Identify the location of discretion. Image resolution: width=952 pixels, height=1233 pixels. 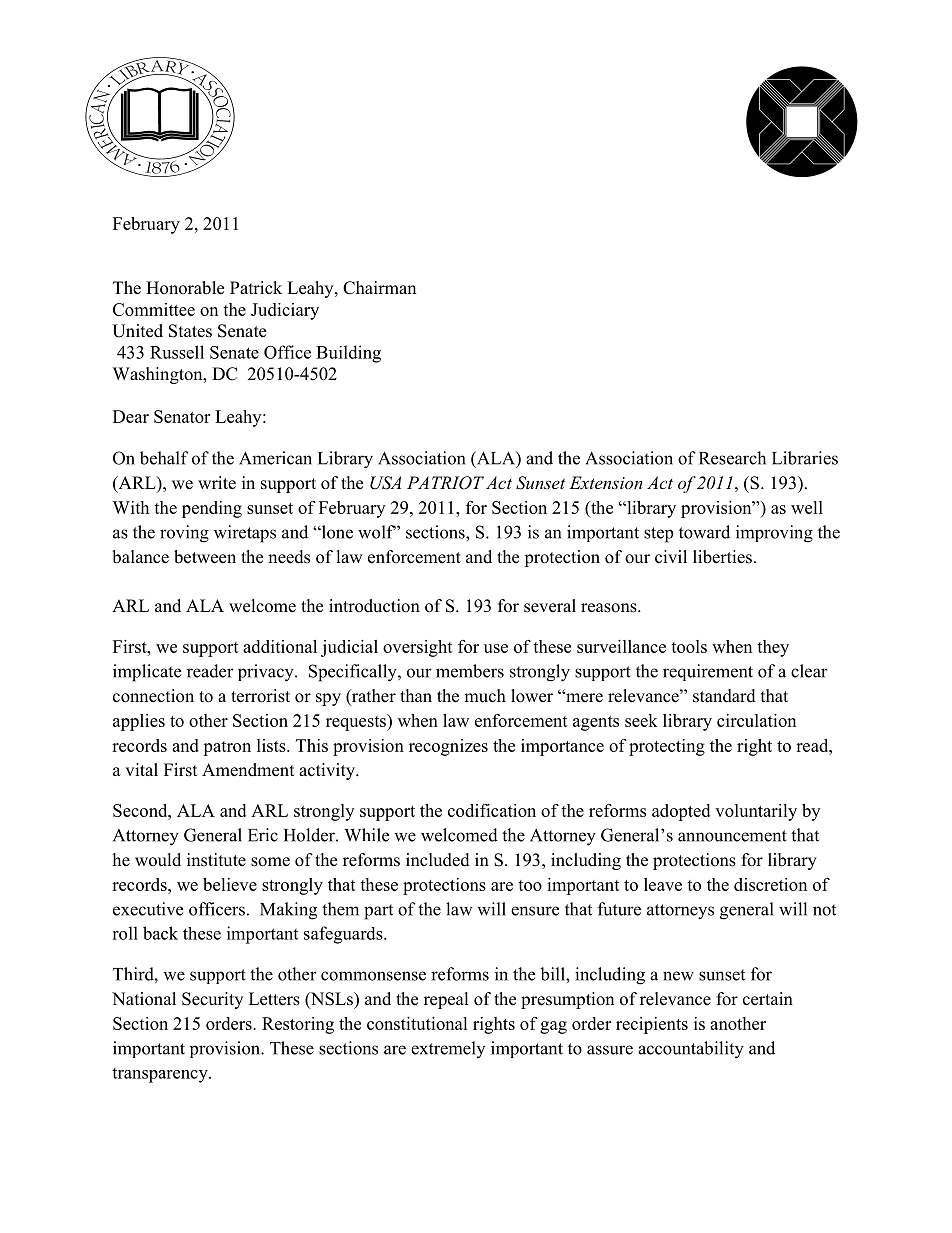
(770, 884).
